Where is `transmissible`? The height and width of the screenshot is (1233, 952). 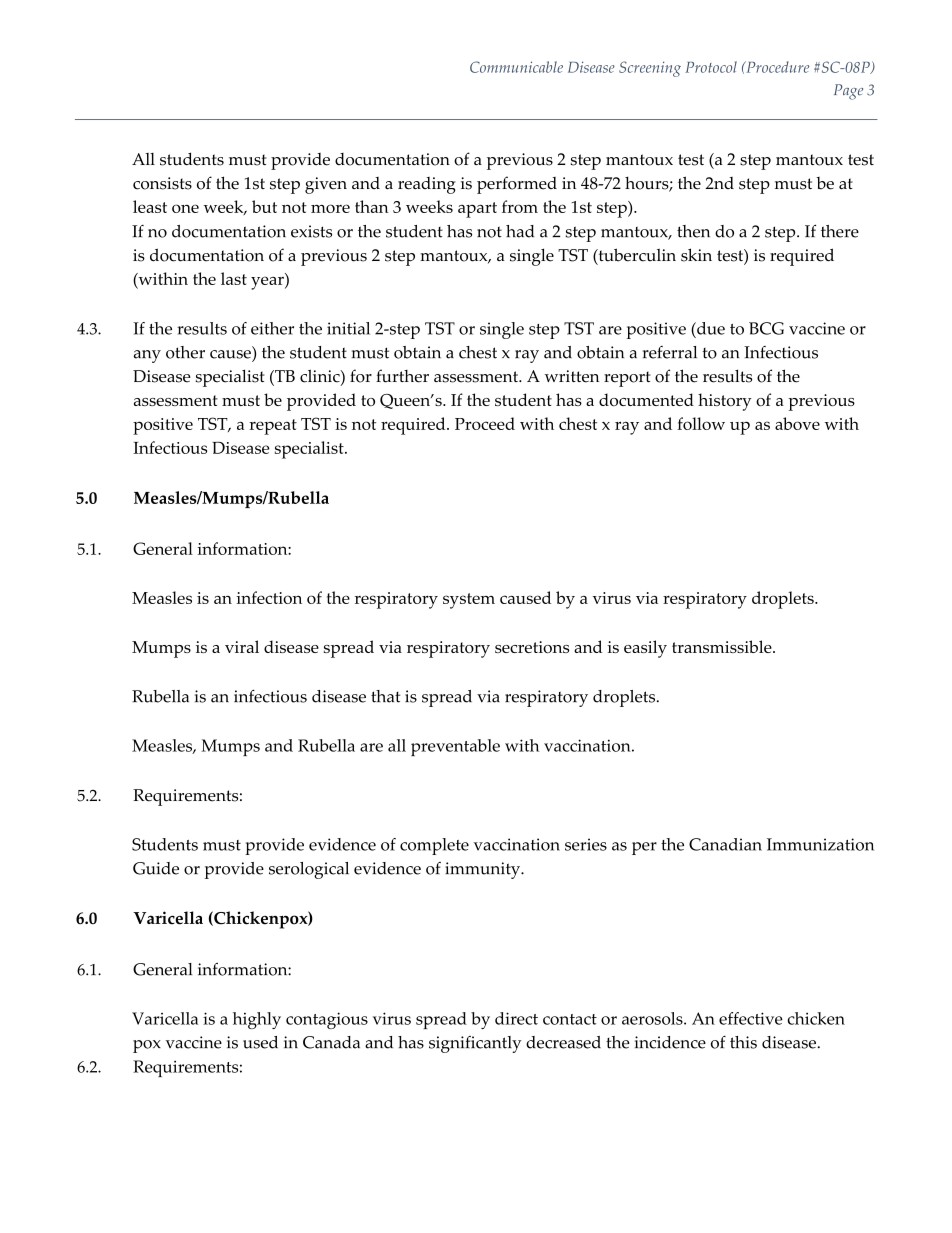 transmissible is located at coordinates (723, 646).
